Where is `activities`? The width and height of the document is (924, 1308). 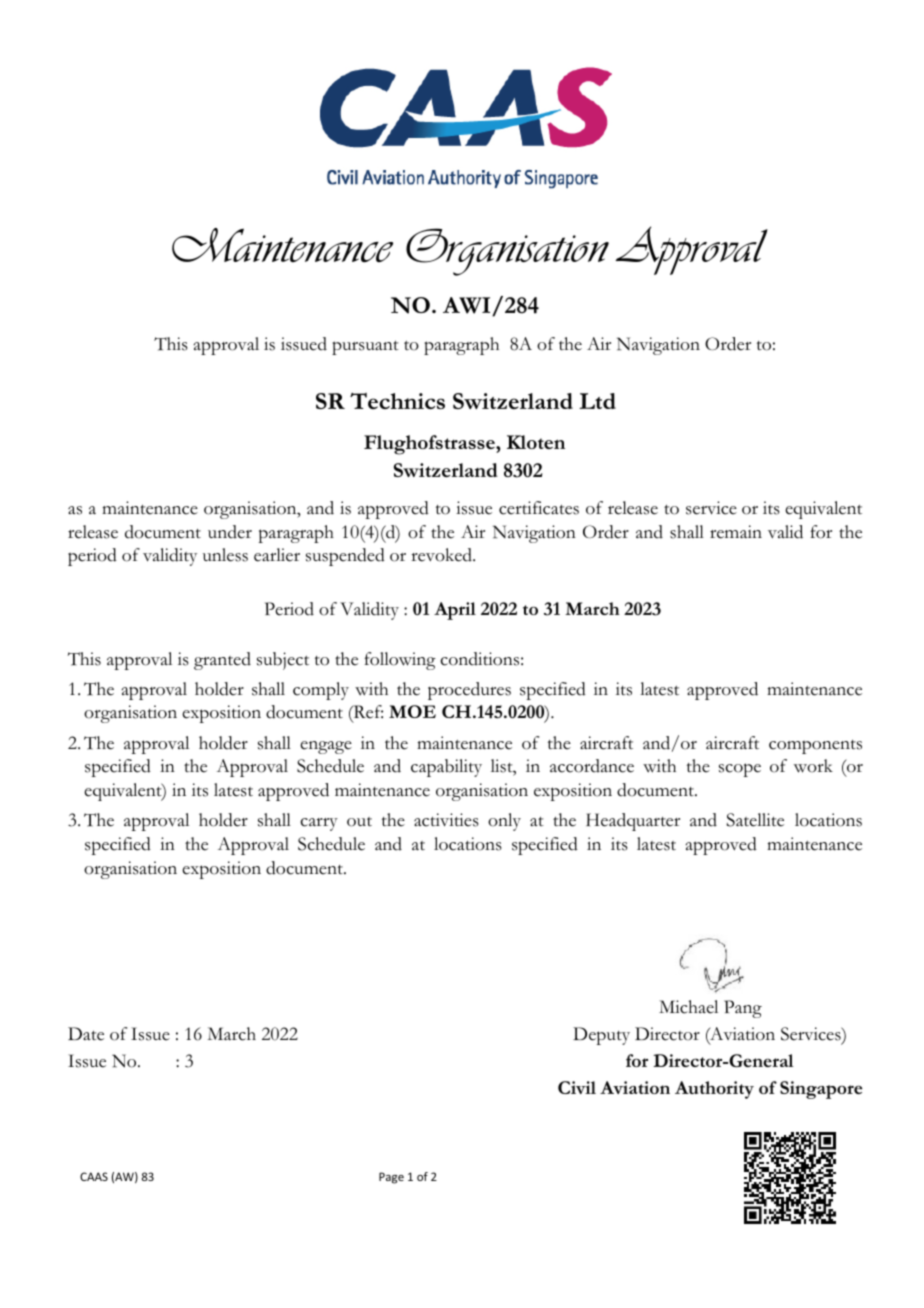
activities is located at coordinates (446, 820).
